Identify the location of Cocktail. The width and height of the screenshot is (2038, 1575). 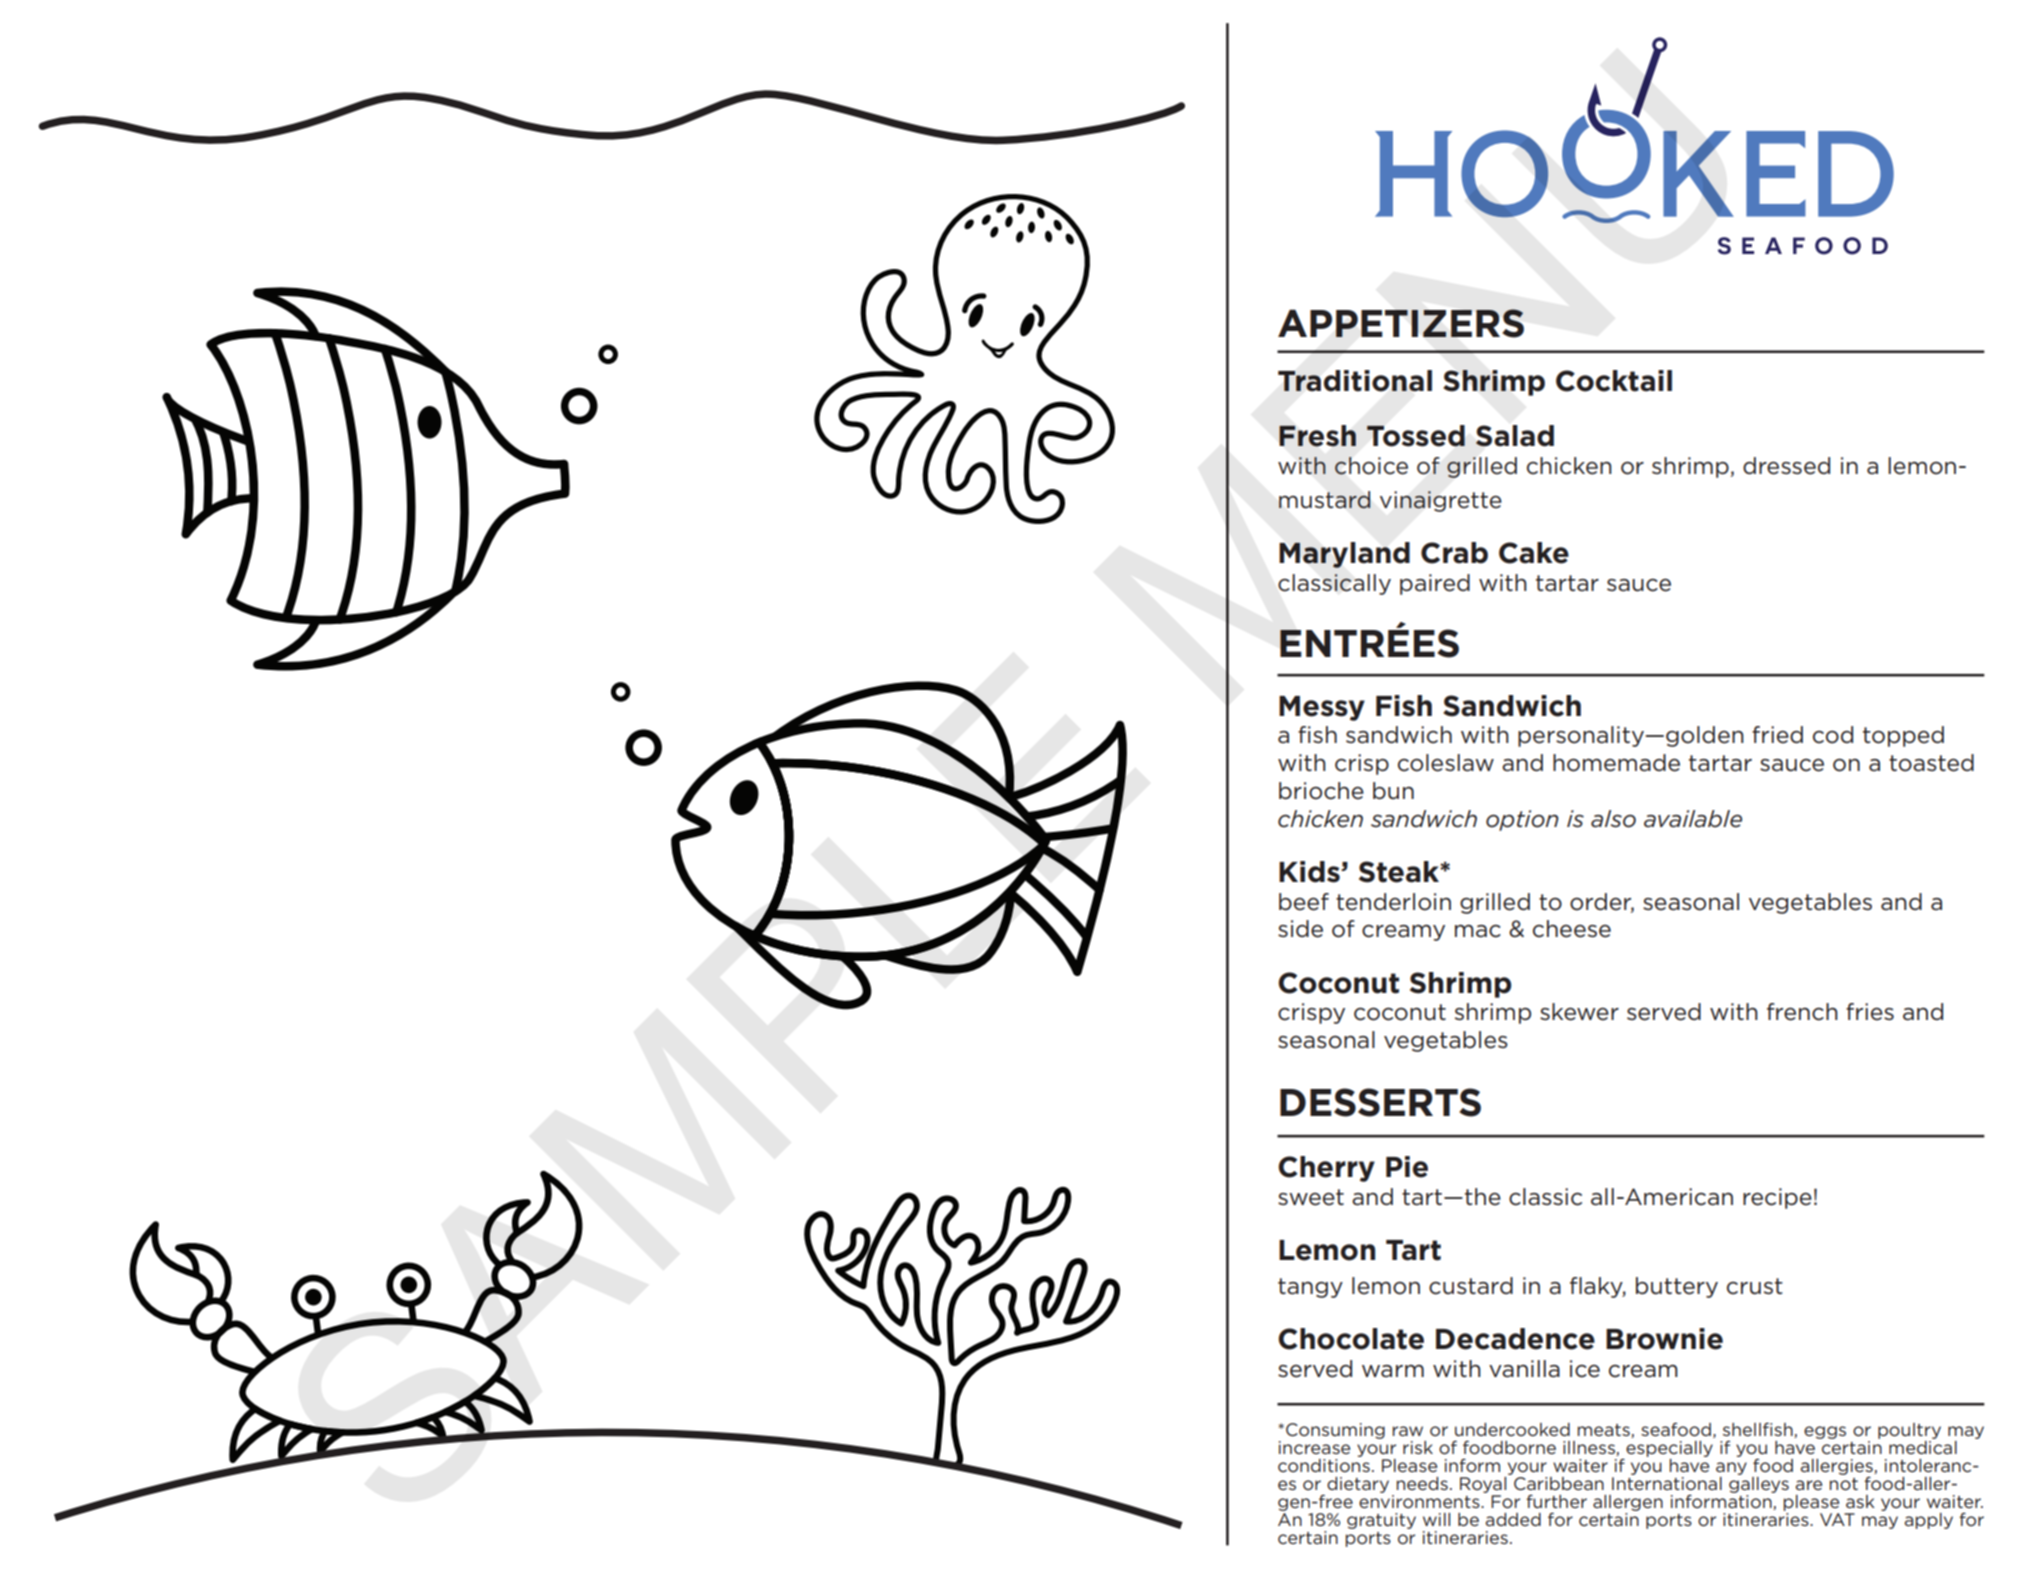
(1614, 381).
